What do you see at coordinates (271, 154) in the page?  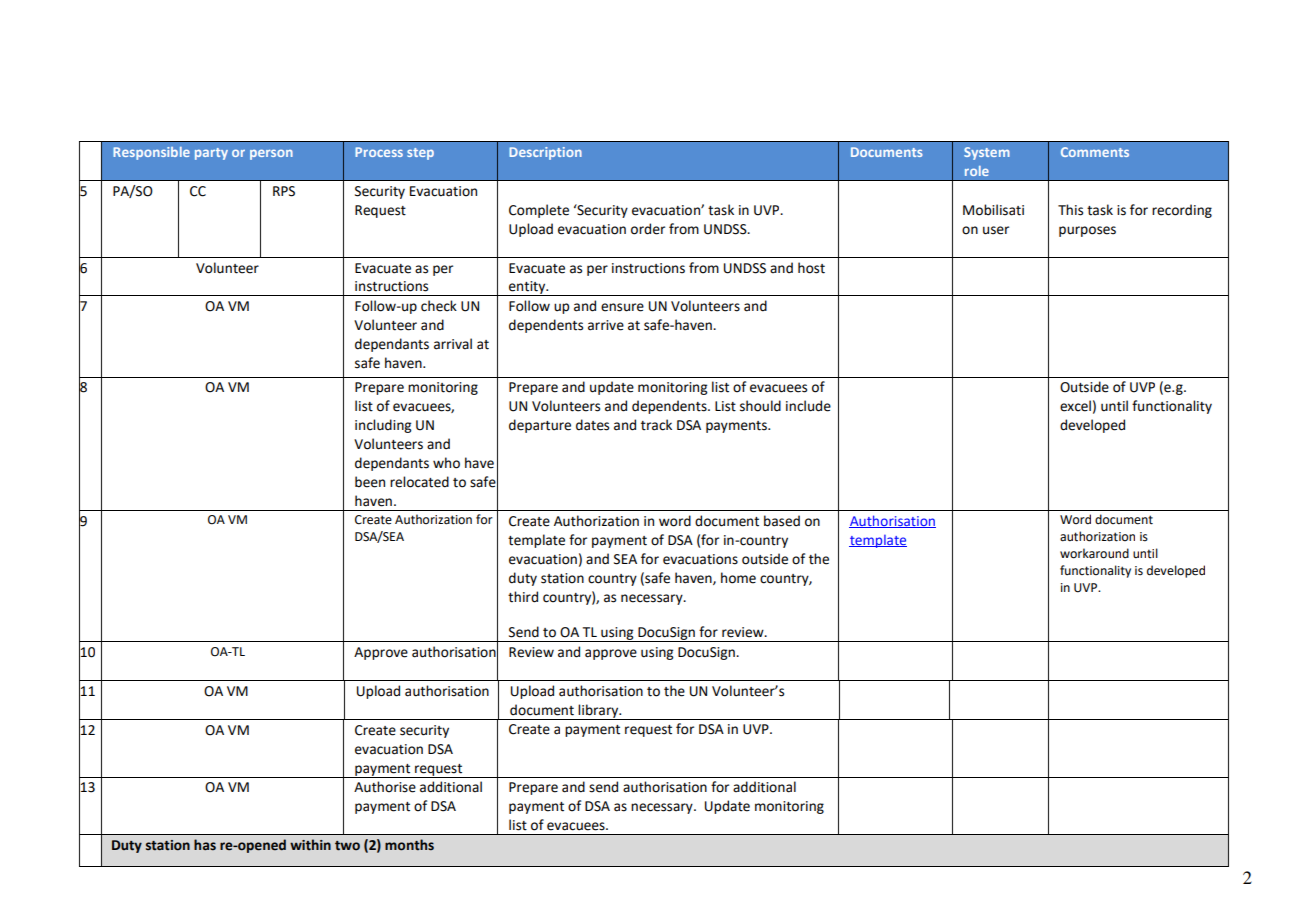 I see `person` at bounding box center [271, 154].
